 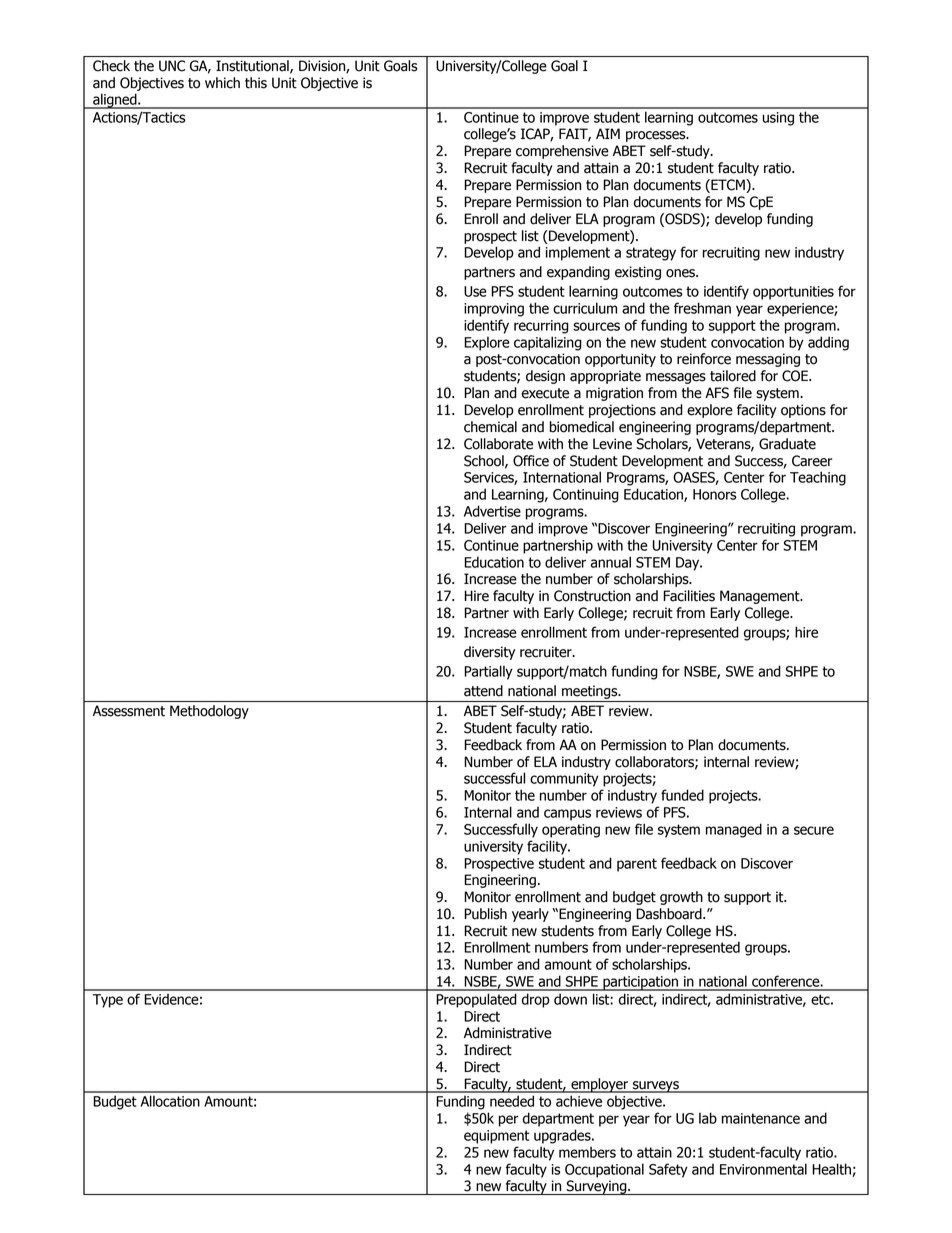 What do you see at coordinates (483, 691) in the screenshot?
I see `attend` at bounding box center [483, 691].
